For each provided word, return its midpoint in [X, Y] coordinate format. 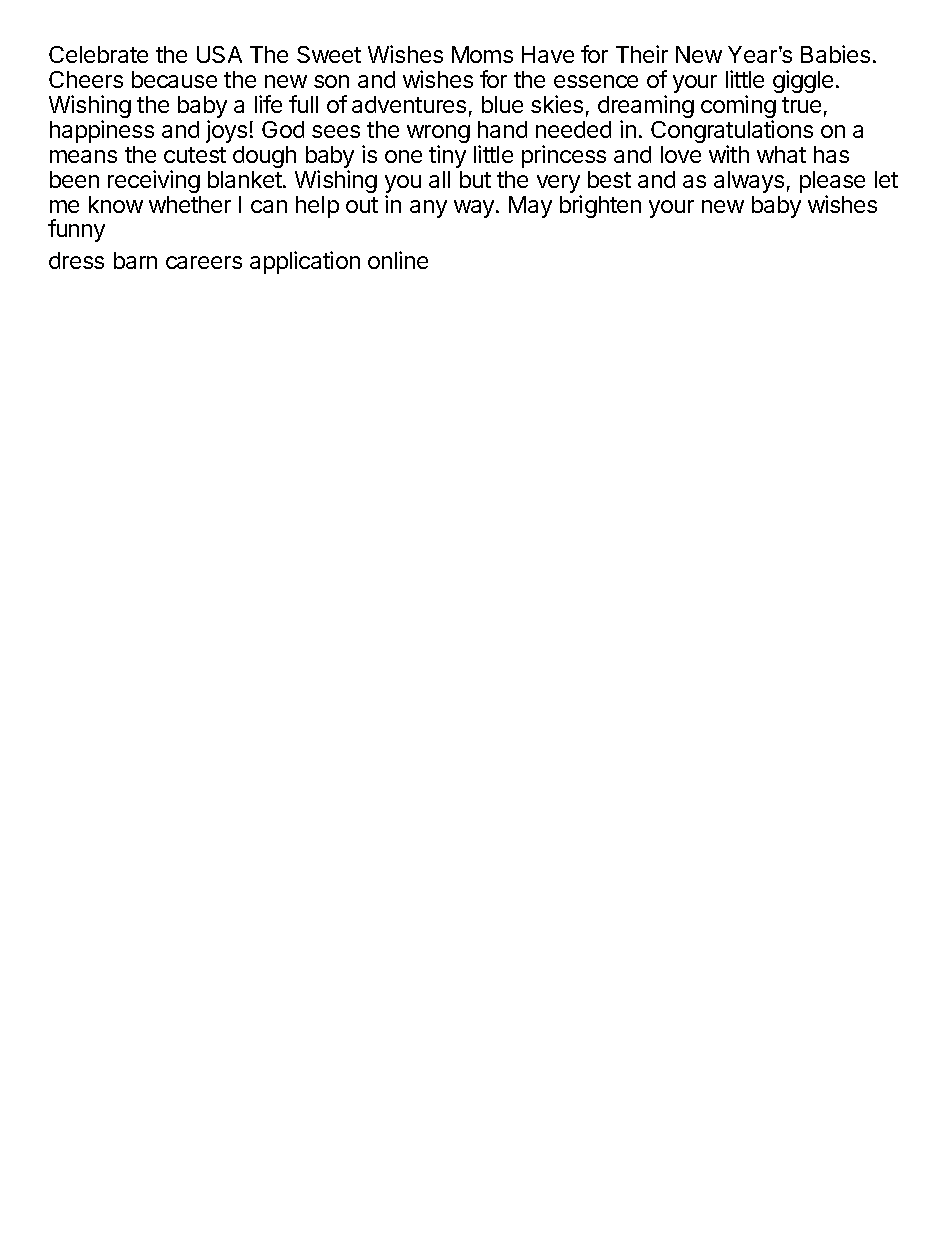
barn [135, 260]
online [398, 260]
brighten [600, 206]
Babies [835, 54]
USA [219, 54]
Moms [482, 54]
